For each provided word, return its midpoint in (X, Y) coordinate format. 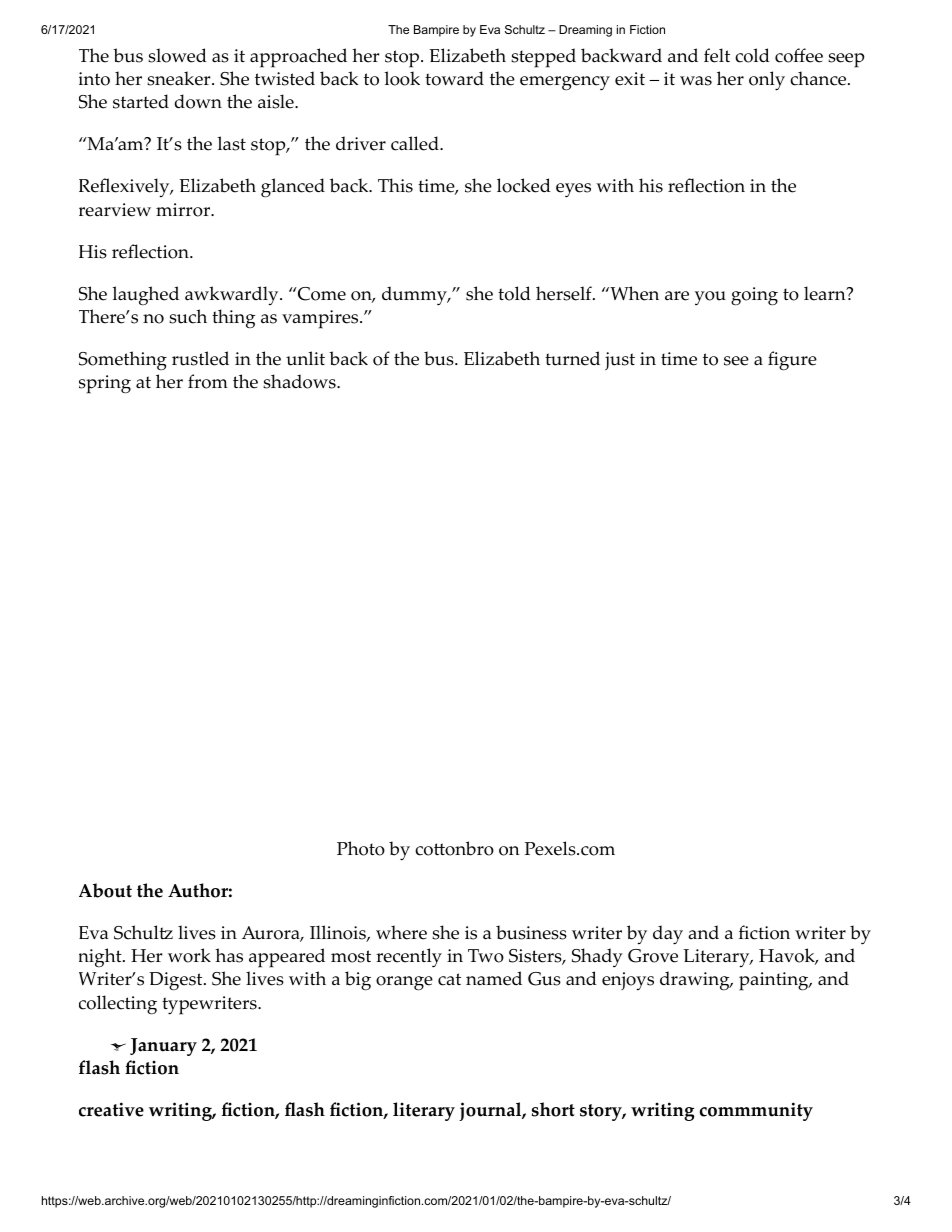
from (208, 381)
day (668, 935)
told (514, 293)
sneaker (180, 78)
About (105, 890)
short (553, 1109)
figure (792, 361)
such (188, 316)
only (767, 81)
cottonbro (454, 848)
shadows (300, 381)
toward (454, 78)
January (163, 1047)
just (620, 361)
